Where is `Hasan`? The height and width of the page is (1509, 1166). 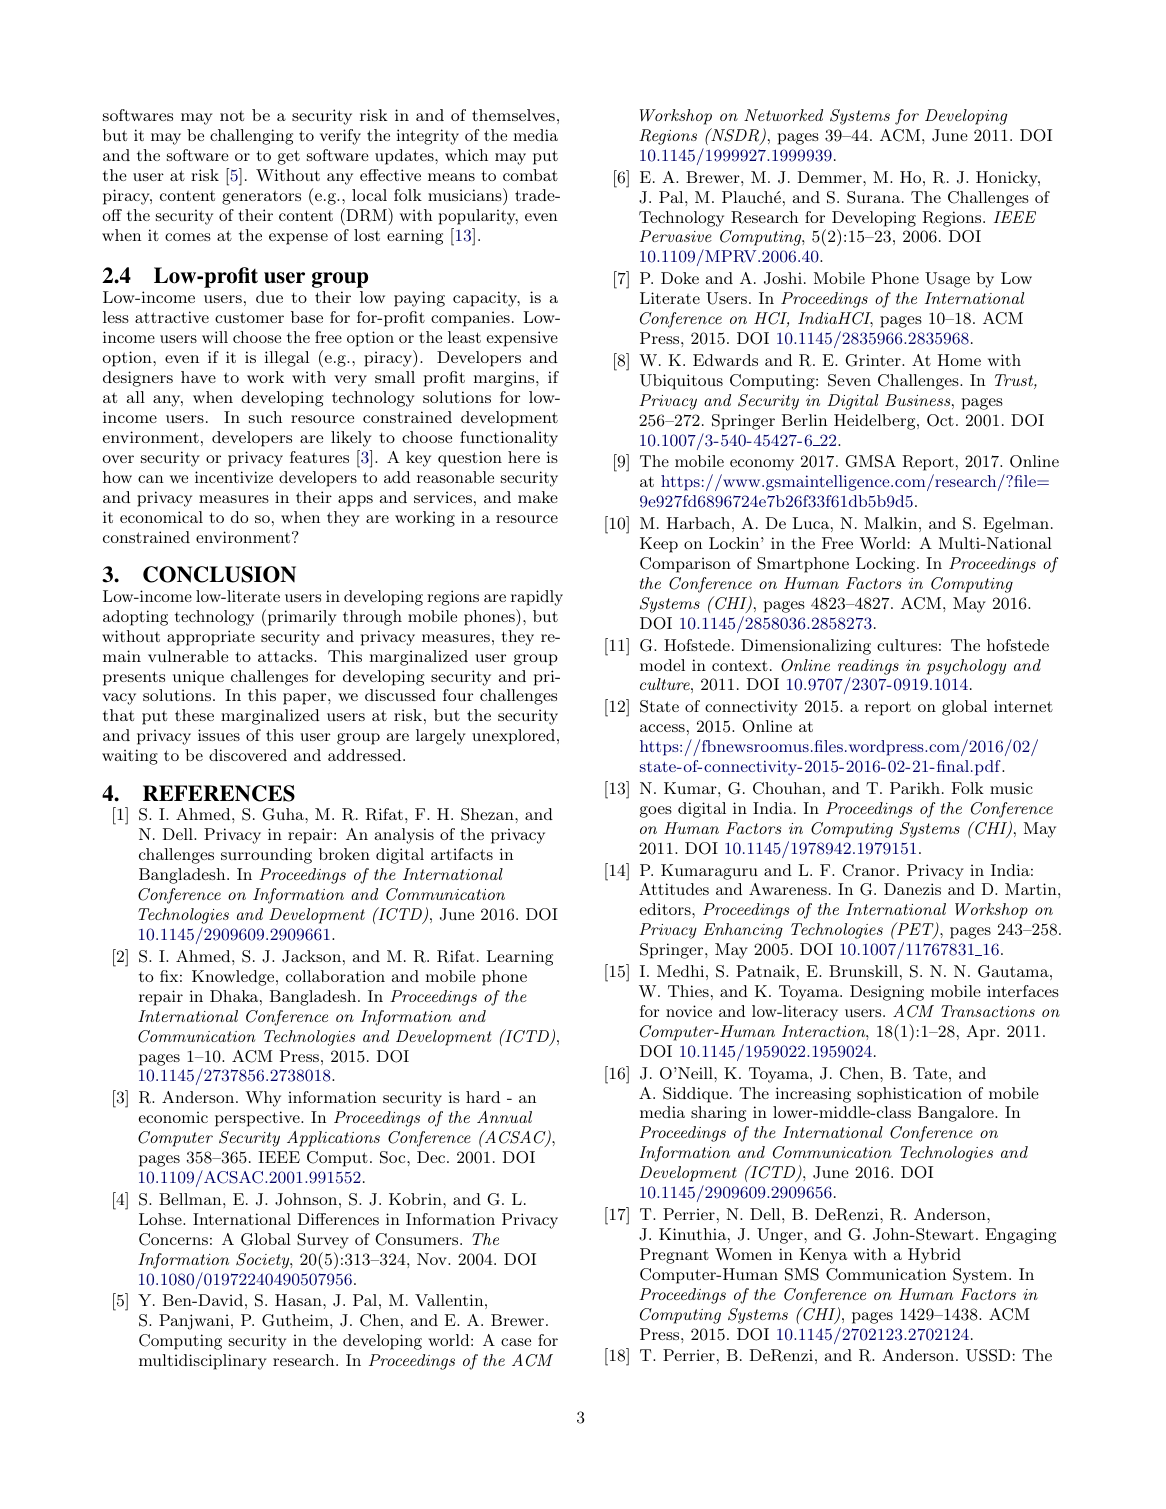 Hasan is located at coordinates (299, 1300).
